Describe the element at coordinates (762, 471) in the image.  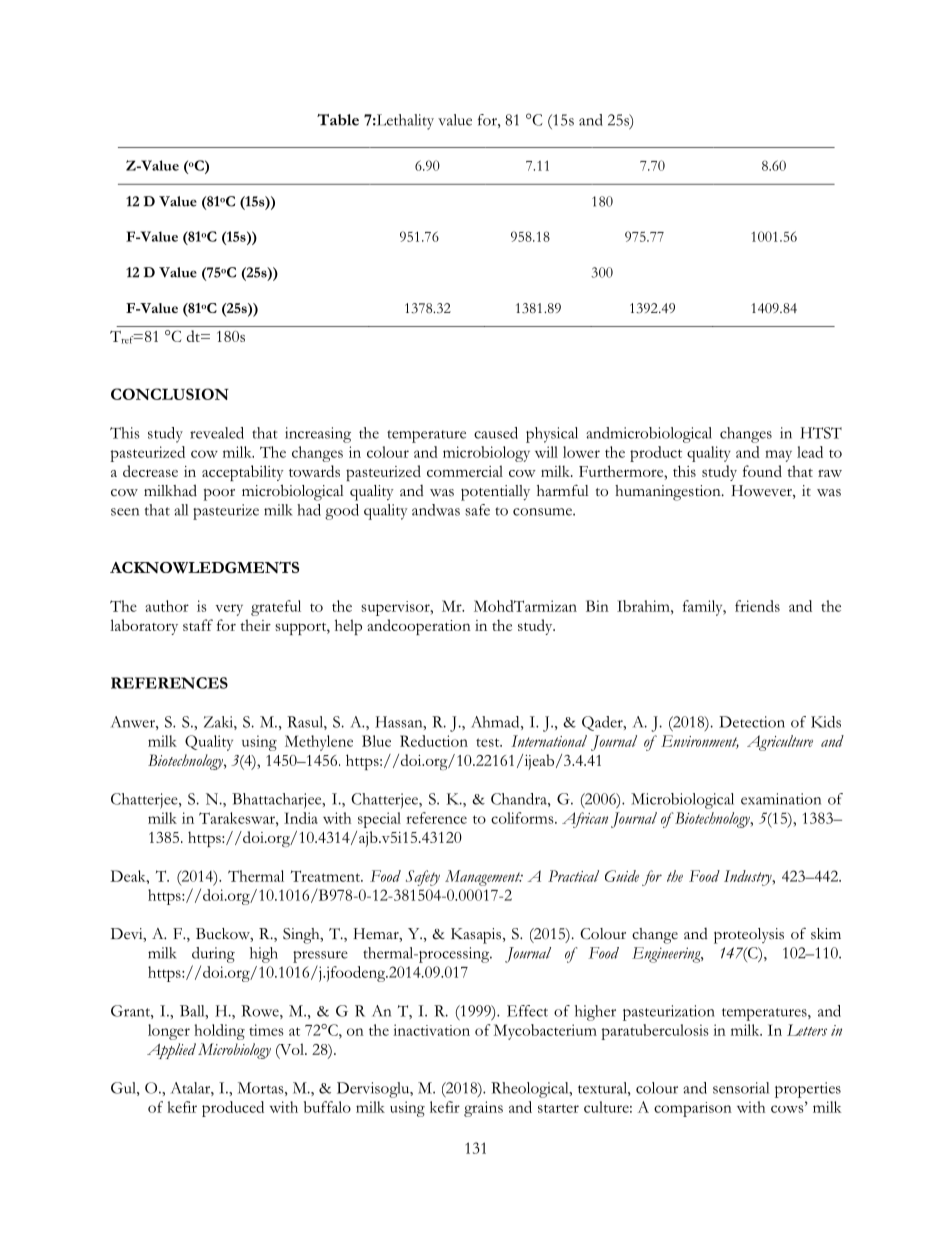
I see `found` at that location.
